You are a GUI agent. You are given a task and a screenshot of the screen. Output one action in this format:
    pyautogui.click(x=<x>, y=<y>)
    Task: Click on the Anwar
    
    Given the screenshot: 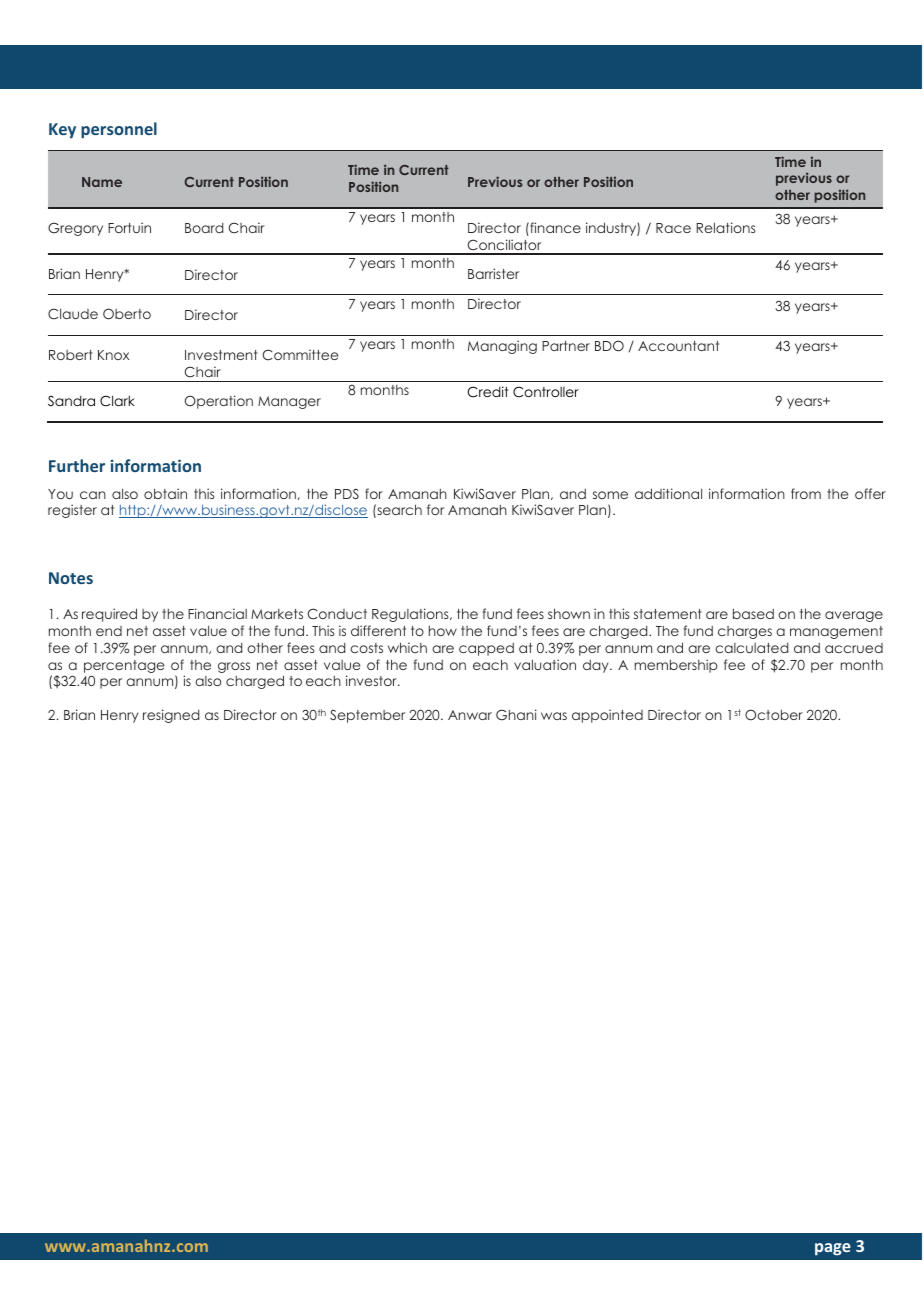 What is the action you would take?
    pyautogui.click(x=470, y=715)
